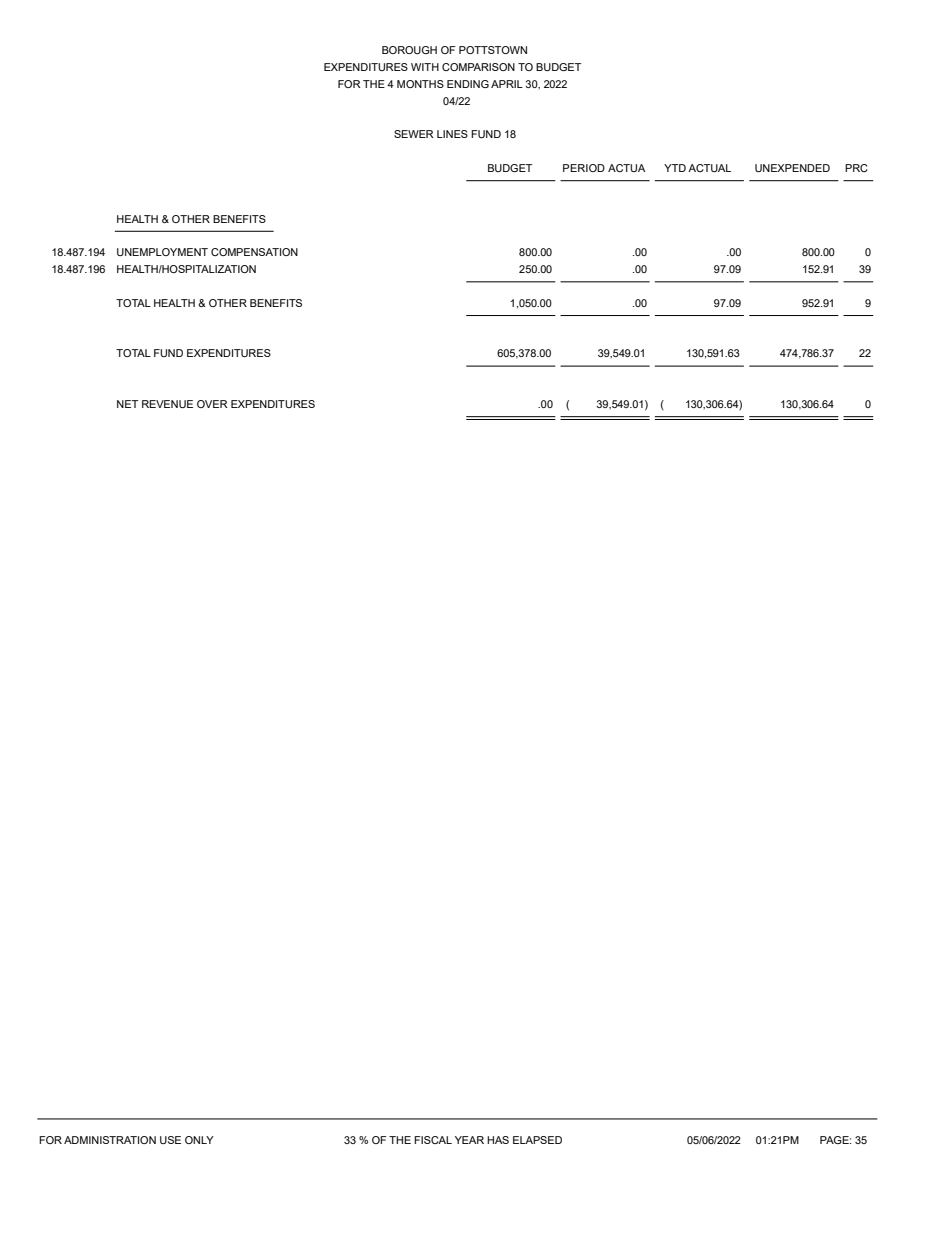  I want to click on ELAPSED, so click(537, 1140).
